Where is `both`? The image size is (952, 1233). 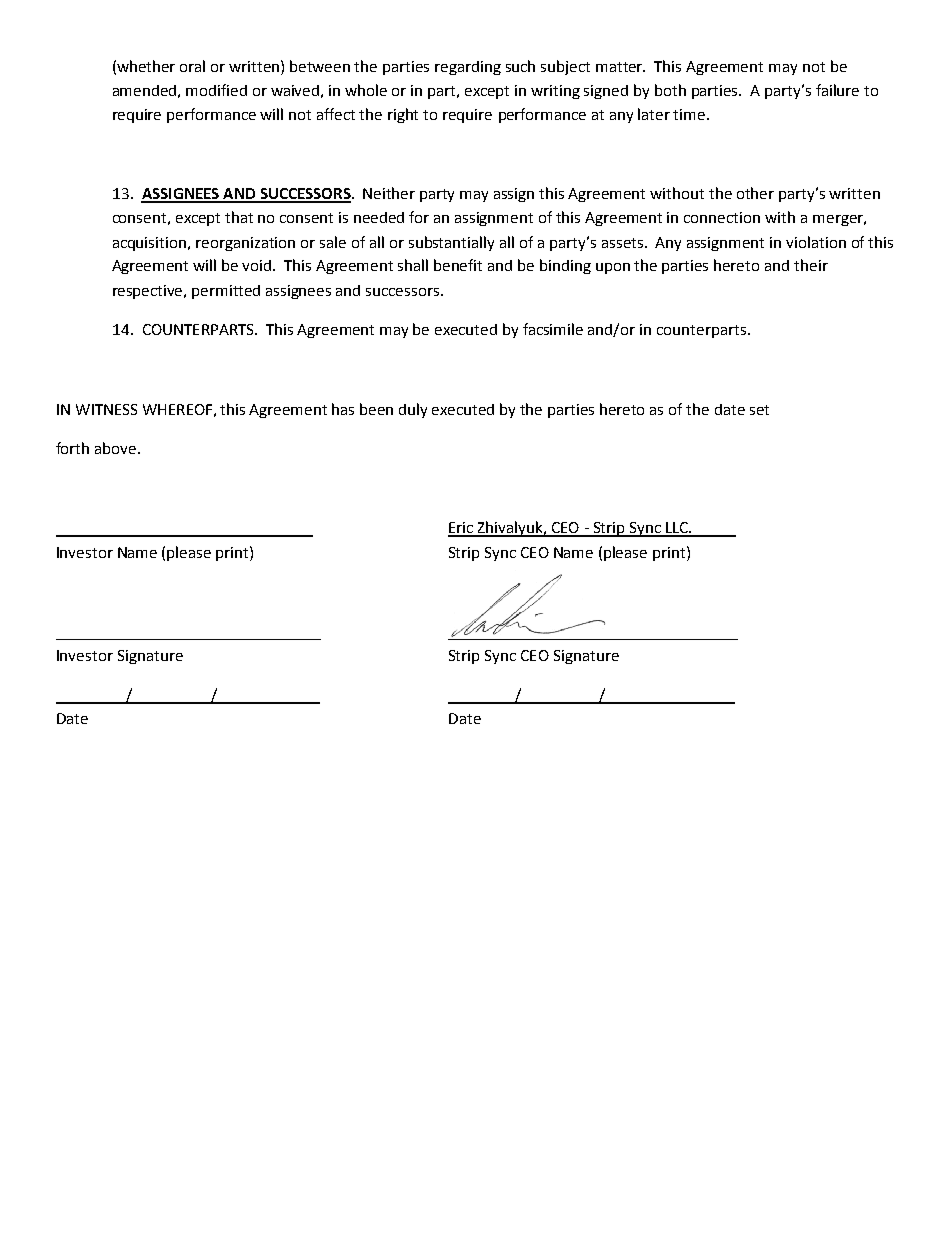 both is located at coordinates (670, 90).
